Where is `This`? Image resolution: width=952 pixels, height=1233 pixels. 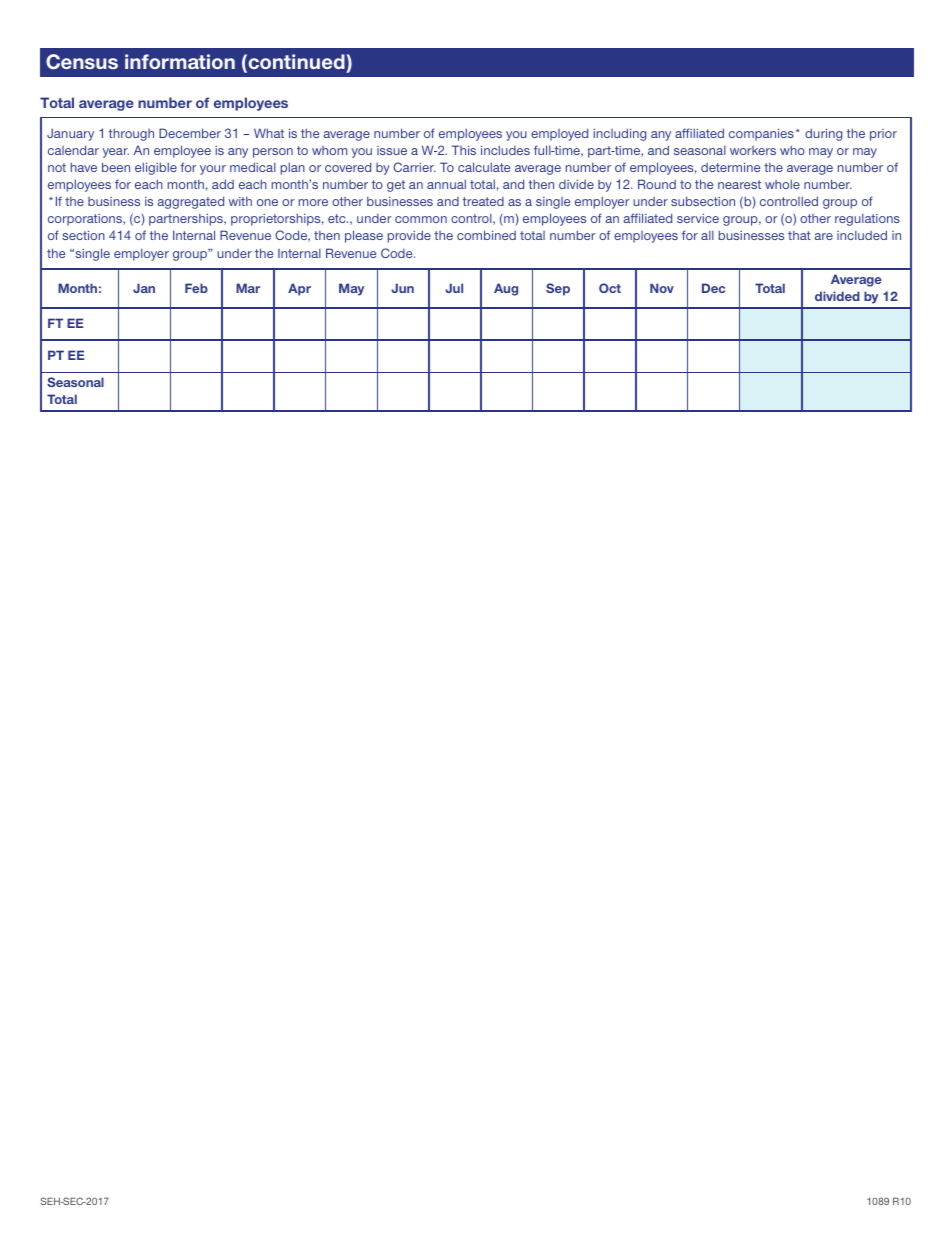 This is located at coordinates (464, 150).
